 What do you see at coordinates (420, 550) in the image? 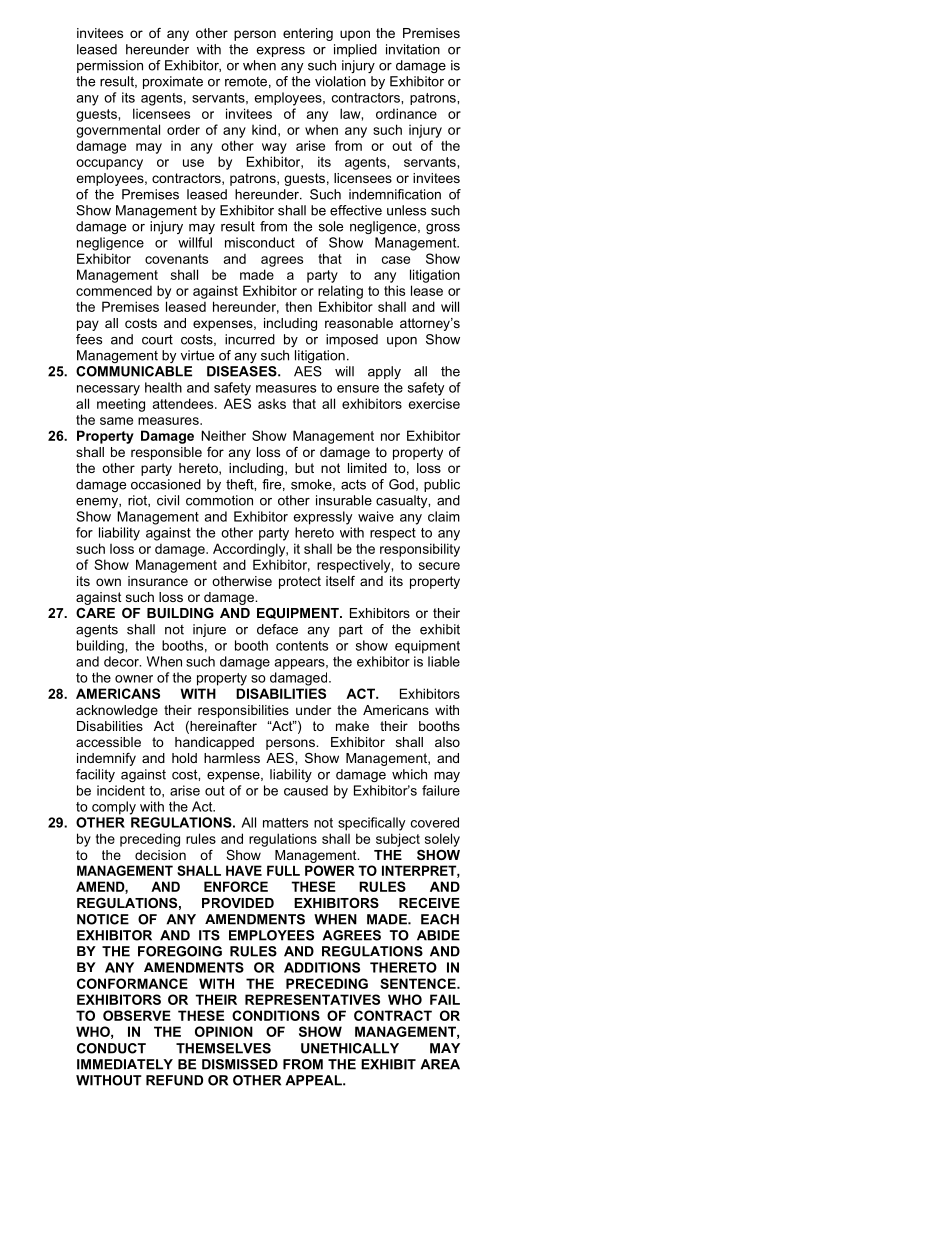
I see `responsibility` at bounding box center [420, 550].
